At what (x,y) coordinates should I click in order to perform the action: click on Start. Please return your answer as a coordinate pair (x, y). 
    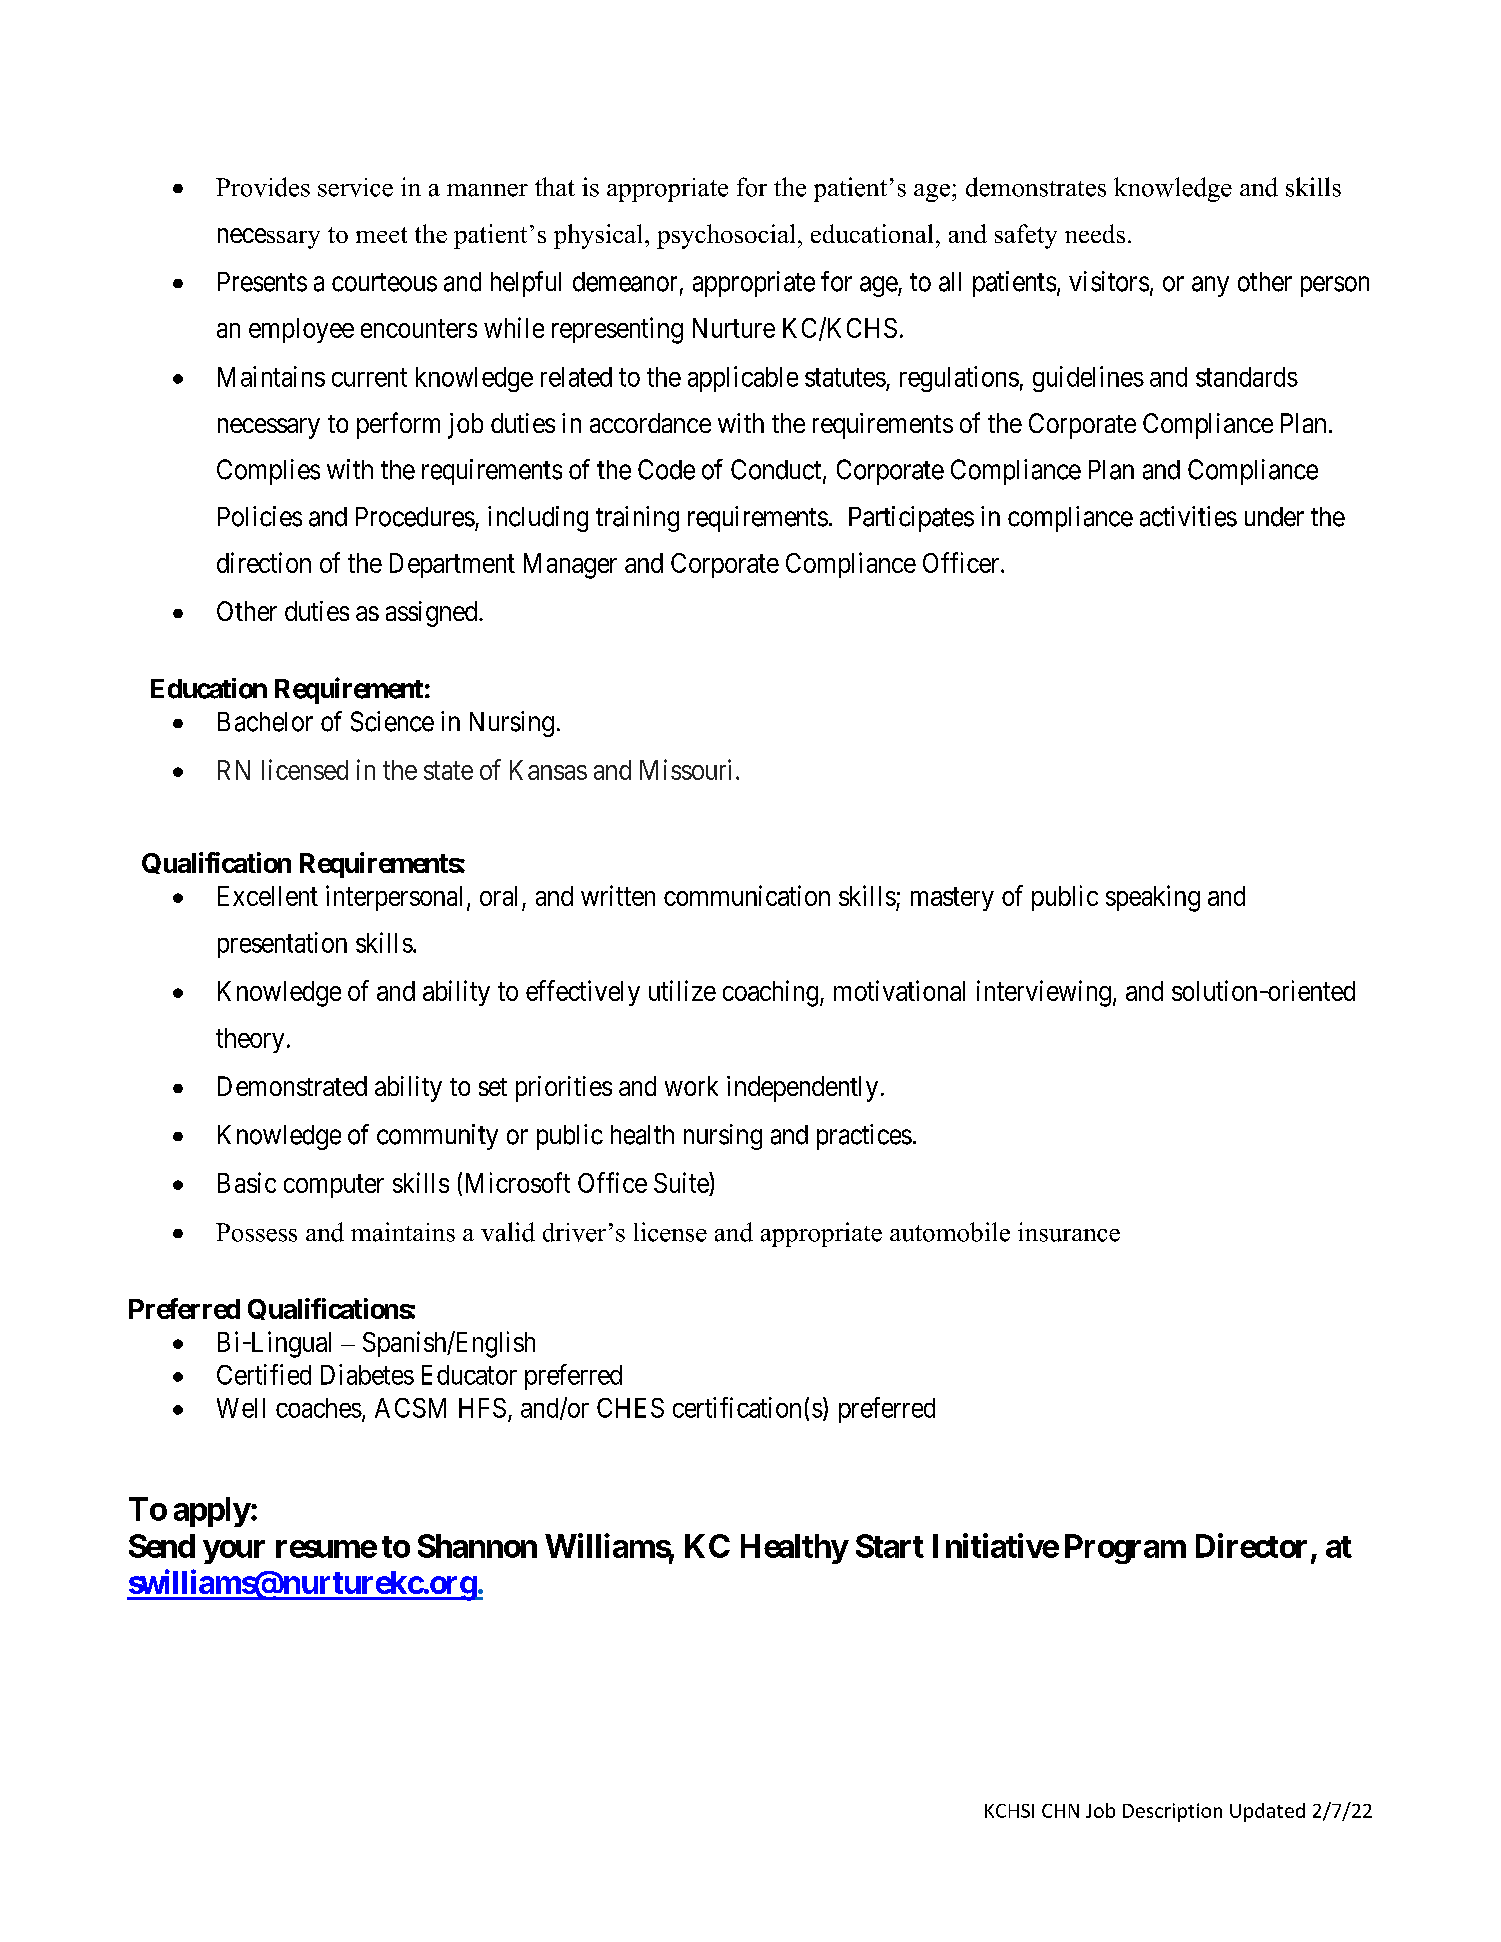
    Looking at the image, I should click on (890, 1546).
